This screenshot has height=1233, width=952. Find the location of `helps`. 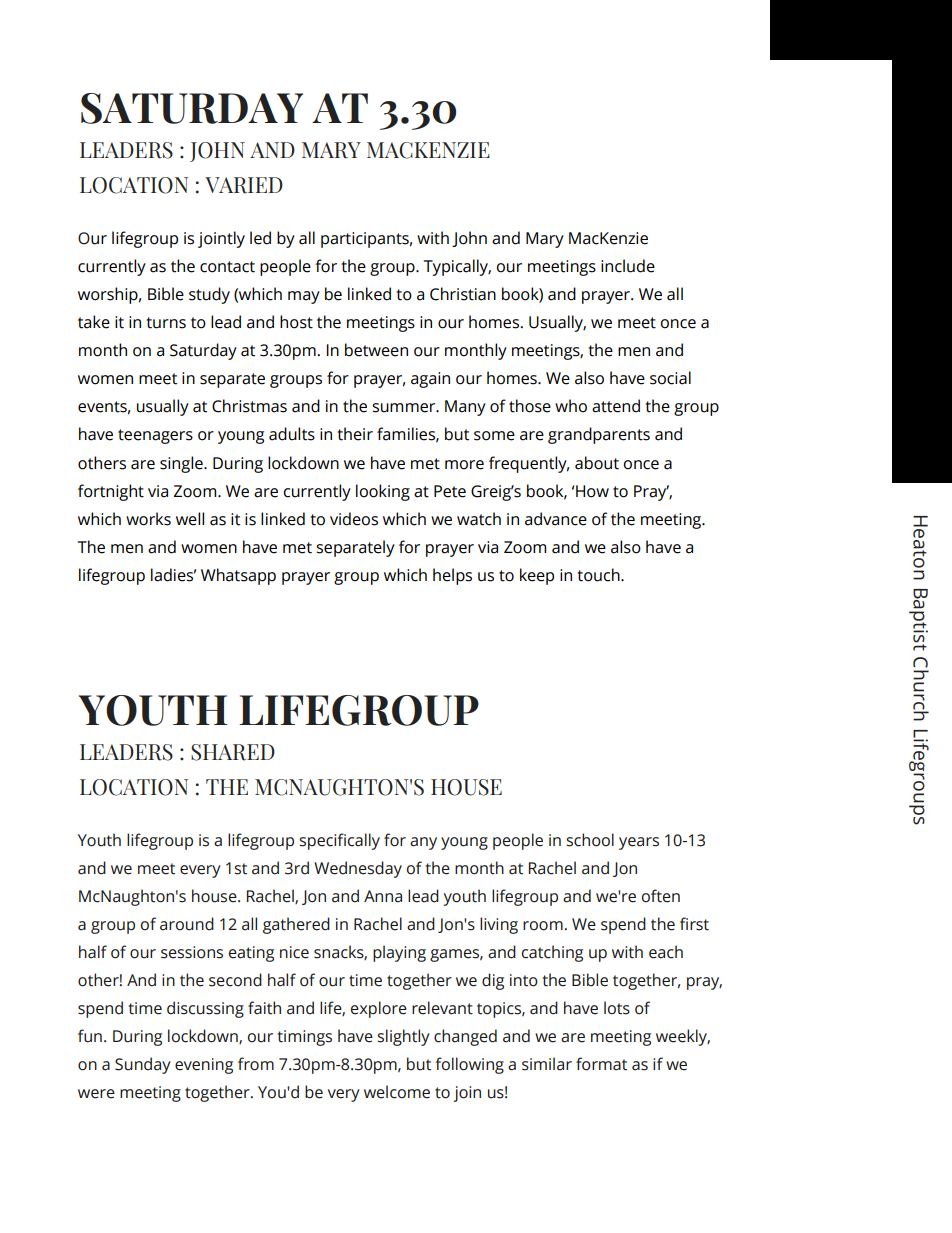

helps is located at coordinates (452, 576).
